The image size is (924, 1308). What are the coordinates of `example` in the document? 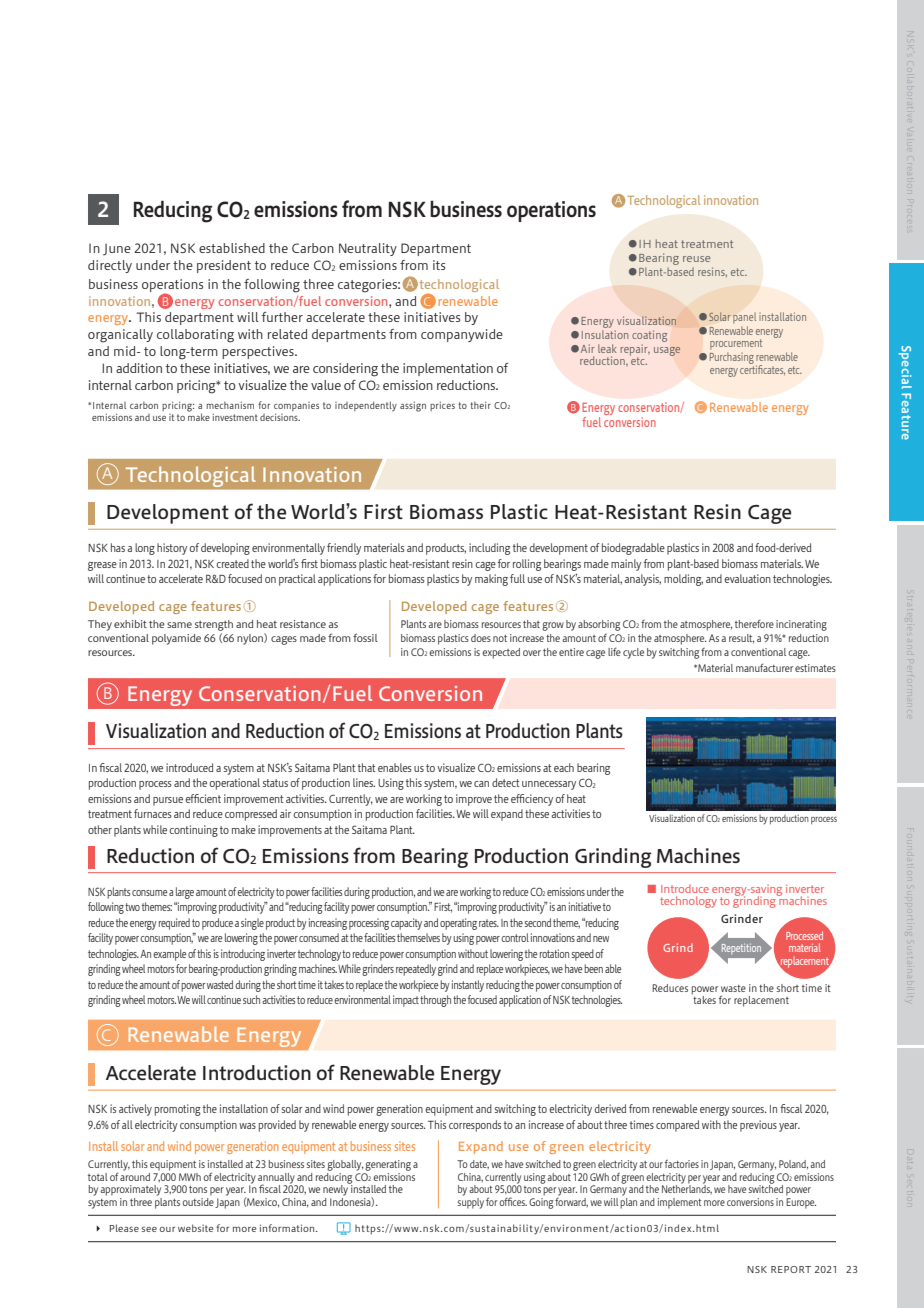 It's located at (169, 955).
